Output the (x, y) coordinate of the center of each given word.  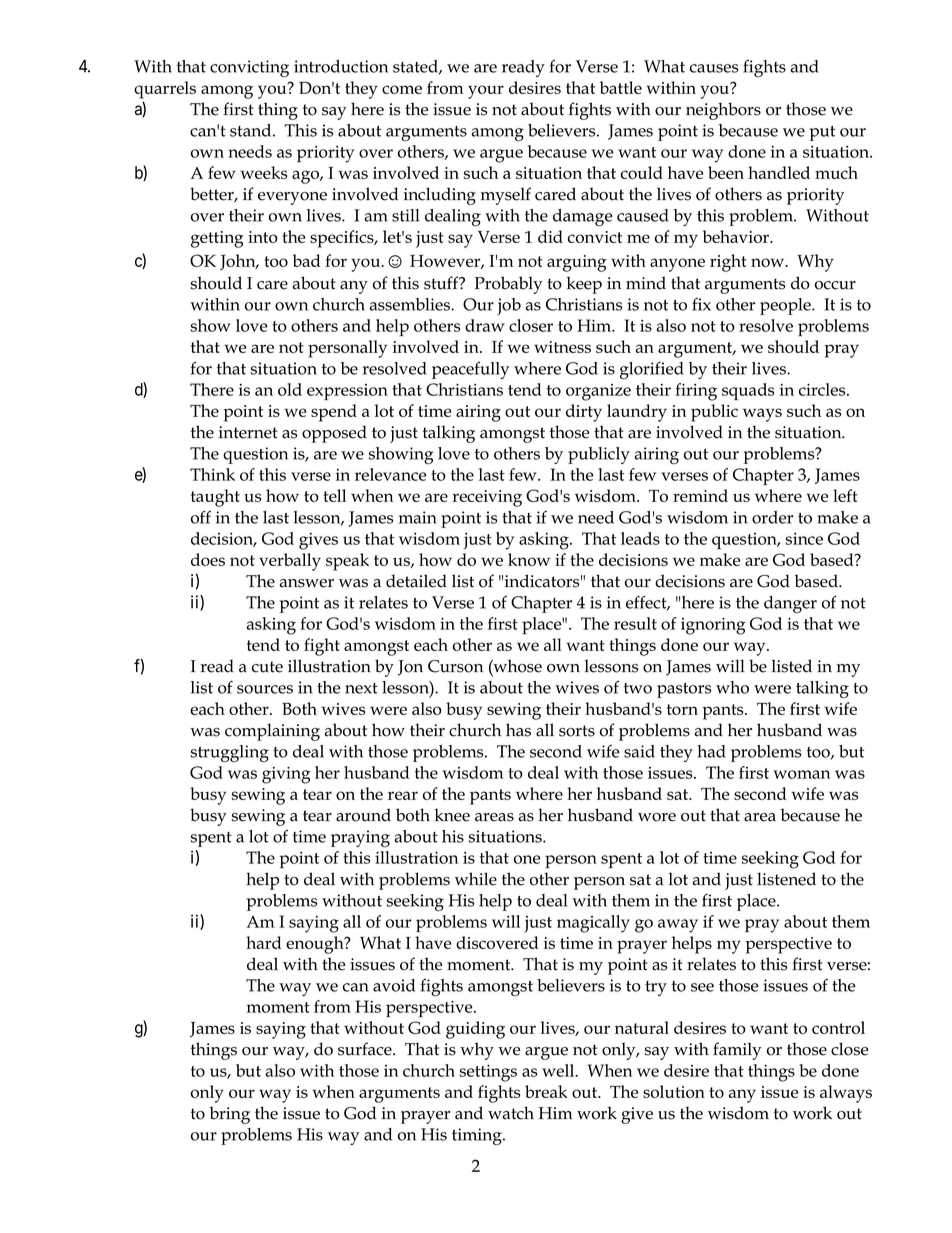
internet (248, 432)
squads (748, 392)
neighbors (723, 111)
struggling (230, 753)
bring (230, 1115)
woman (801, 774)
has (518, 730)
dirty (584, 413)
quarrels (165, 90)
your (486, 92)
